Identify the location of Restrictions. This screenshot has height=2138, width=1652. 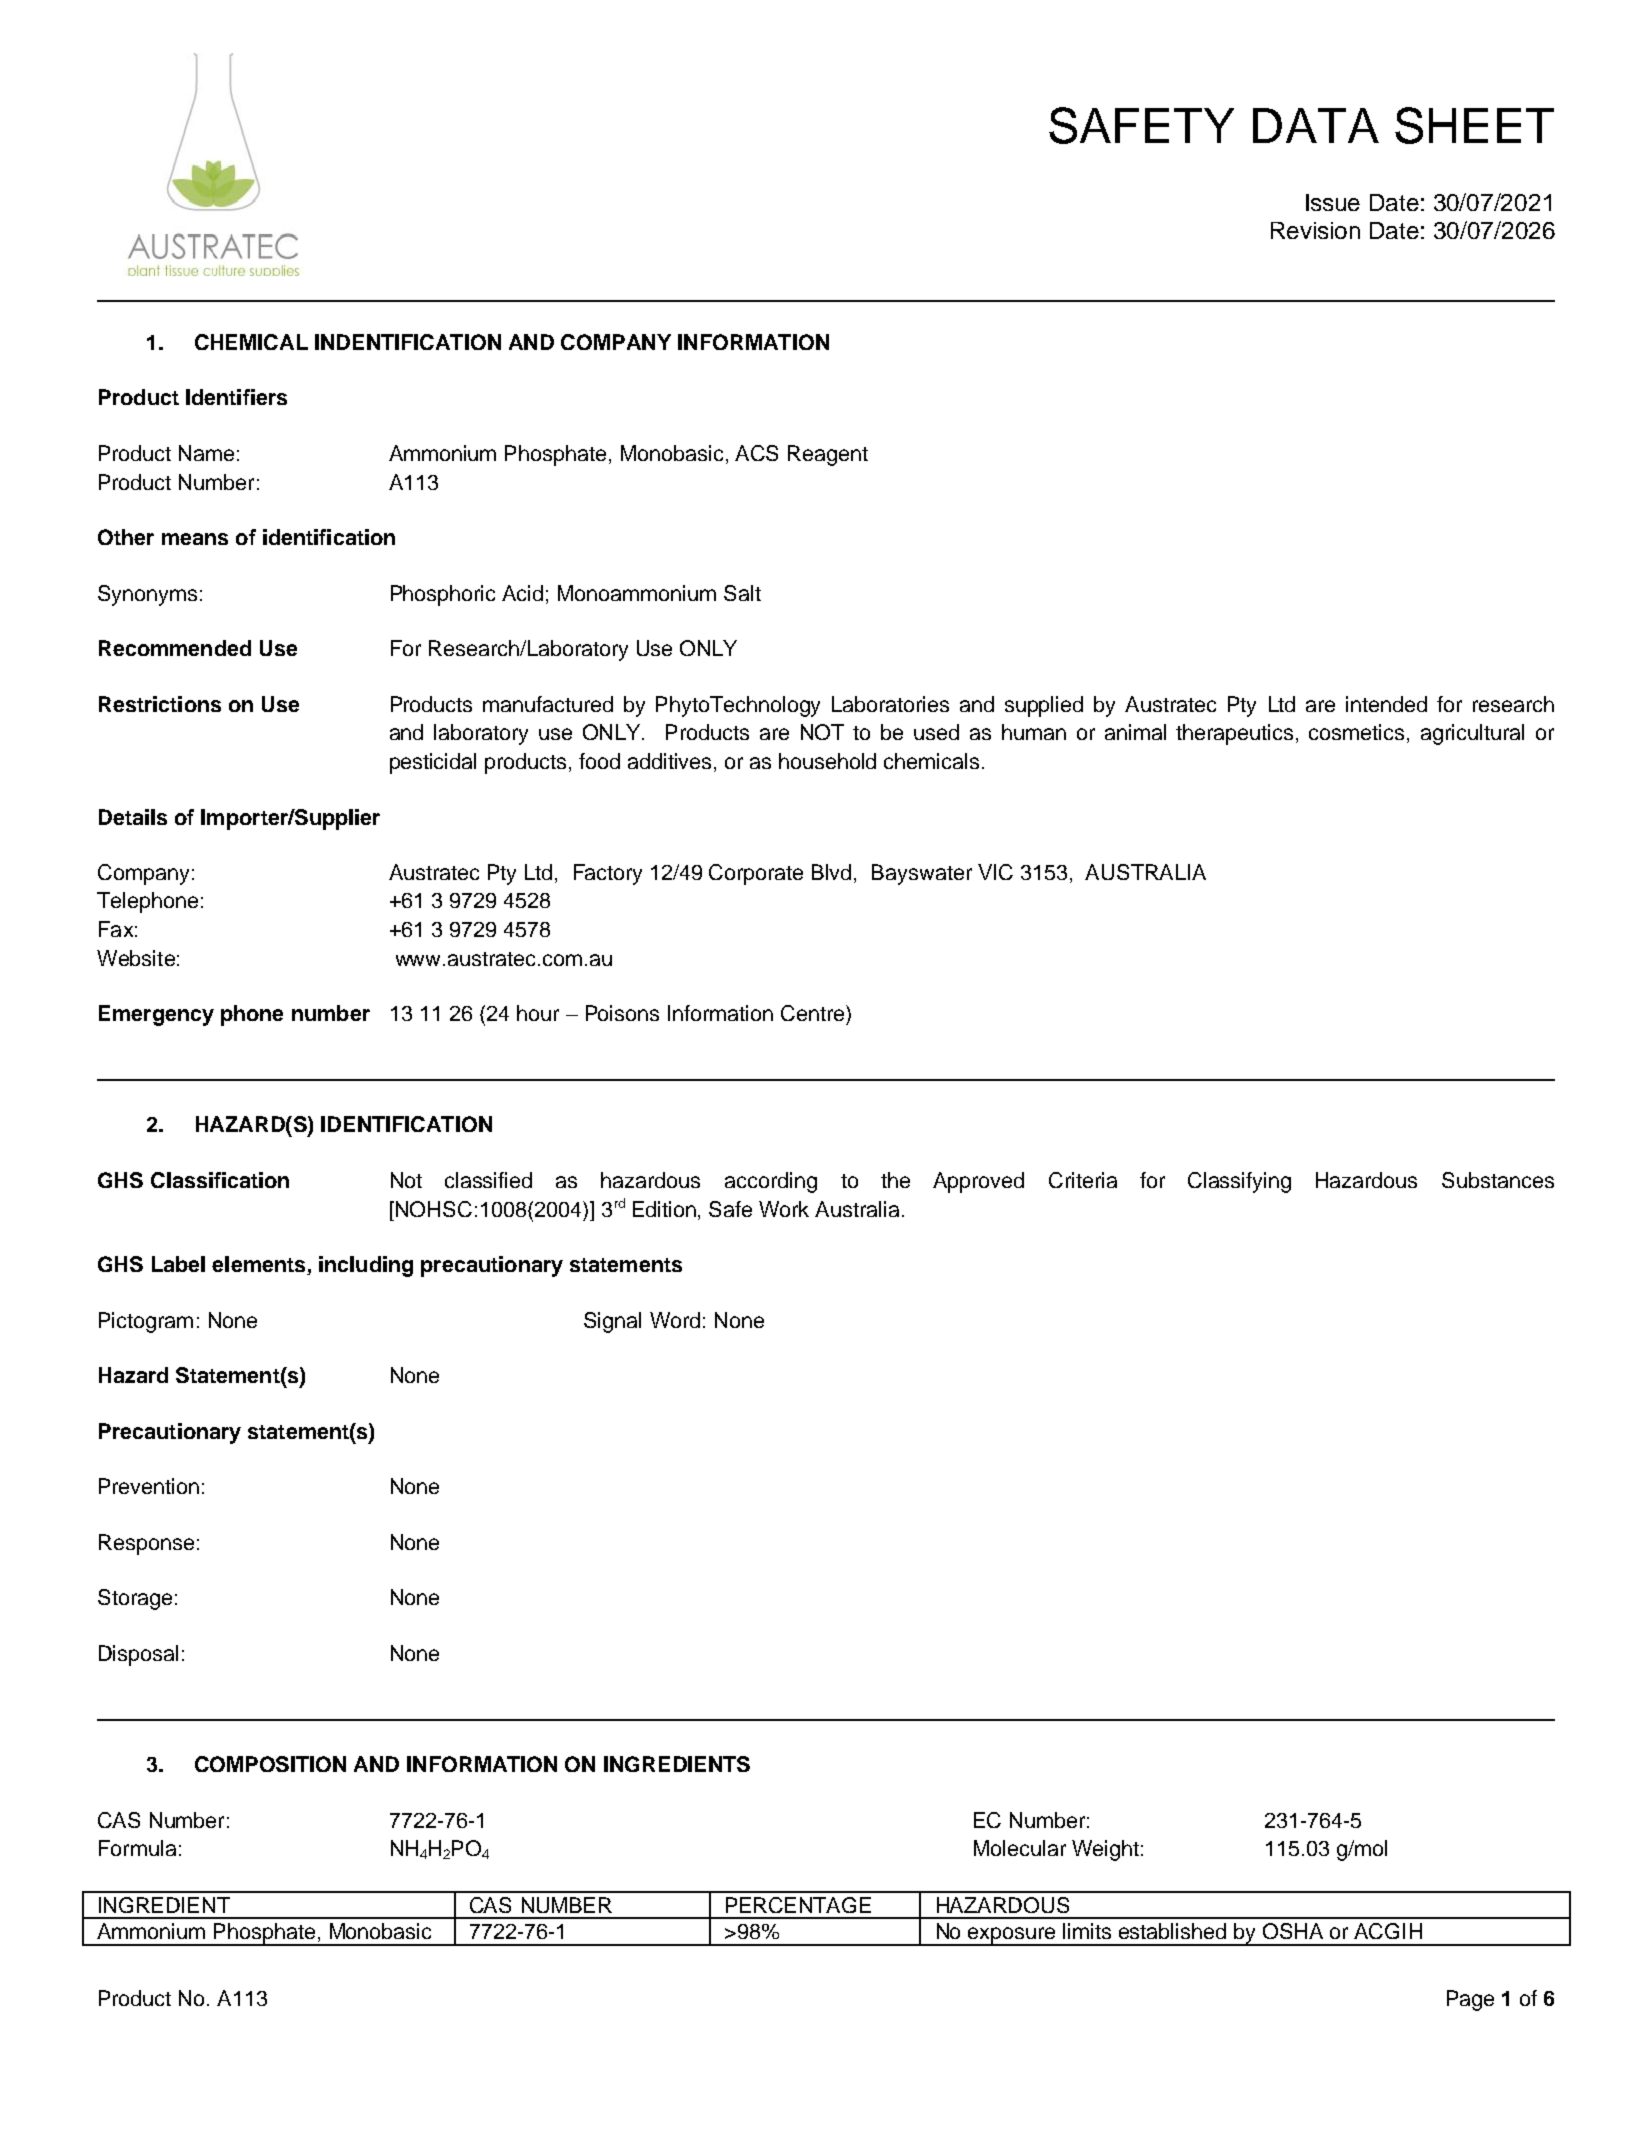
(160, 704).
